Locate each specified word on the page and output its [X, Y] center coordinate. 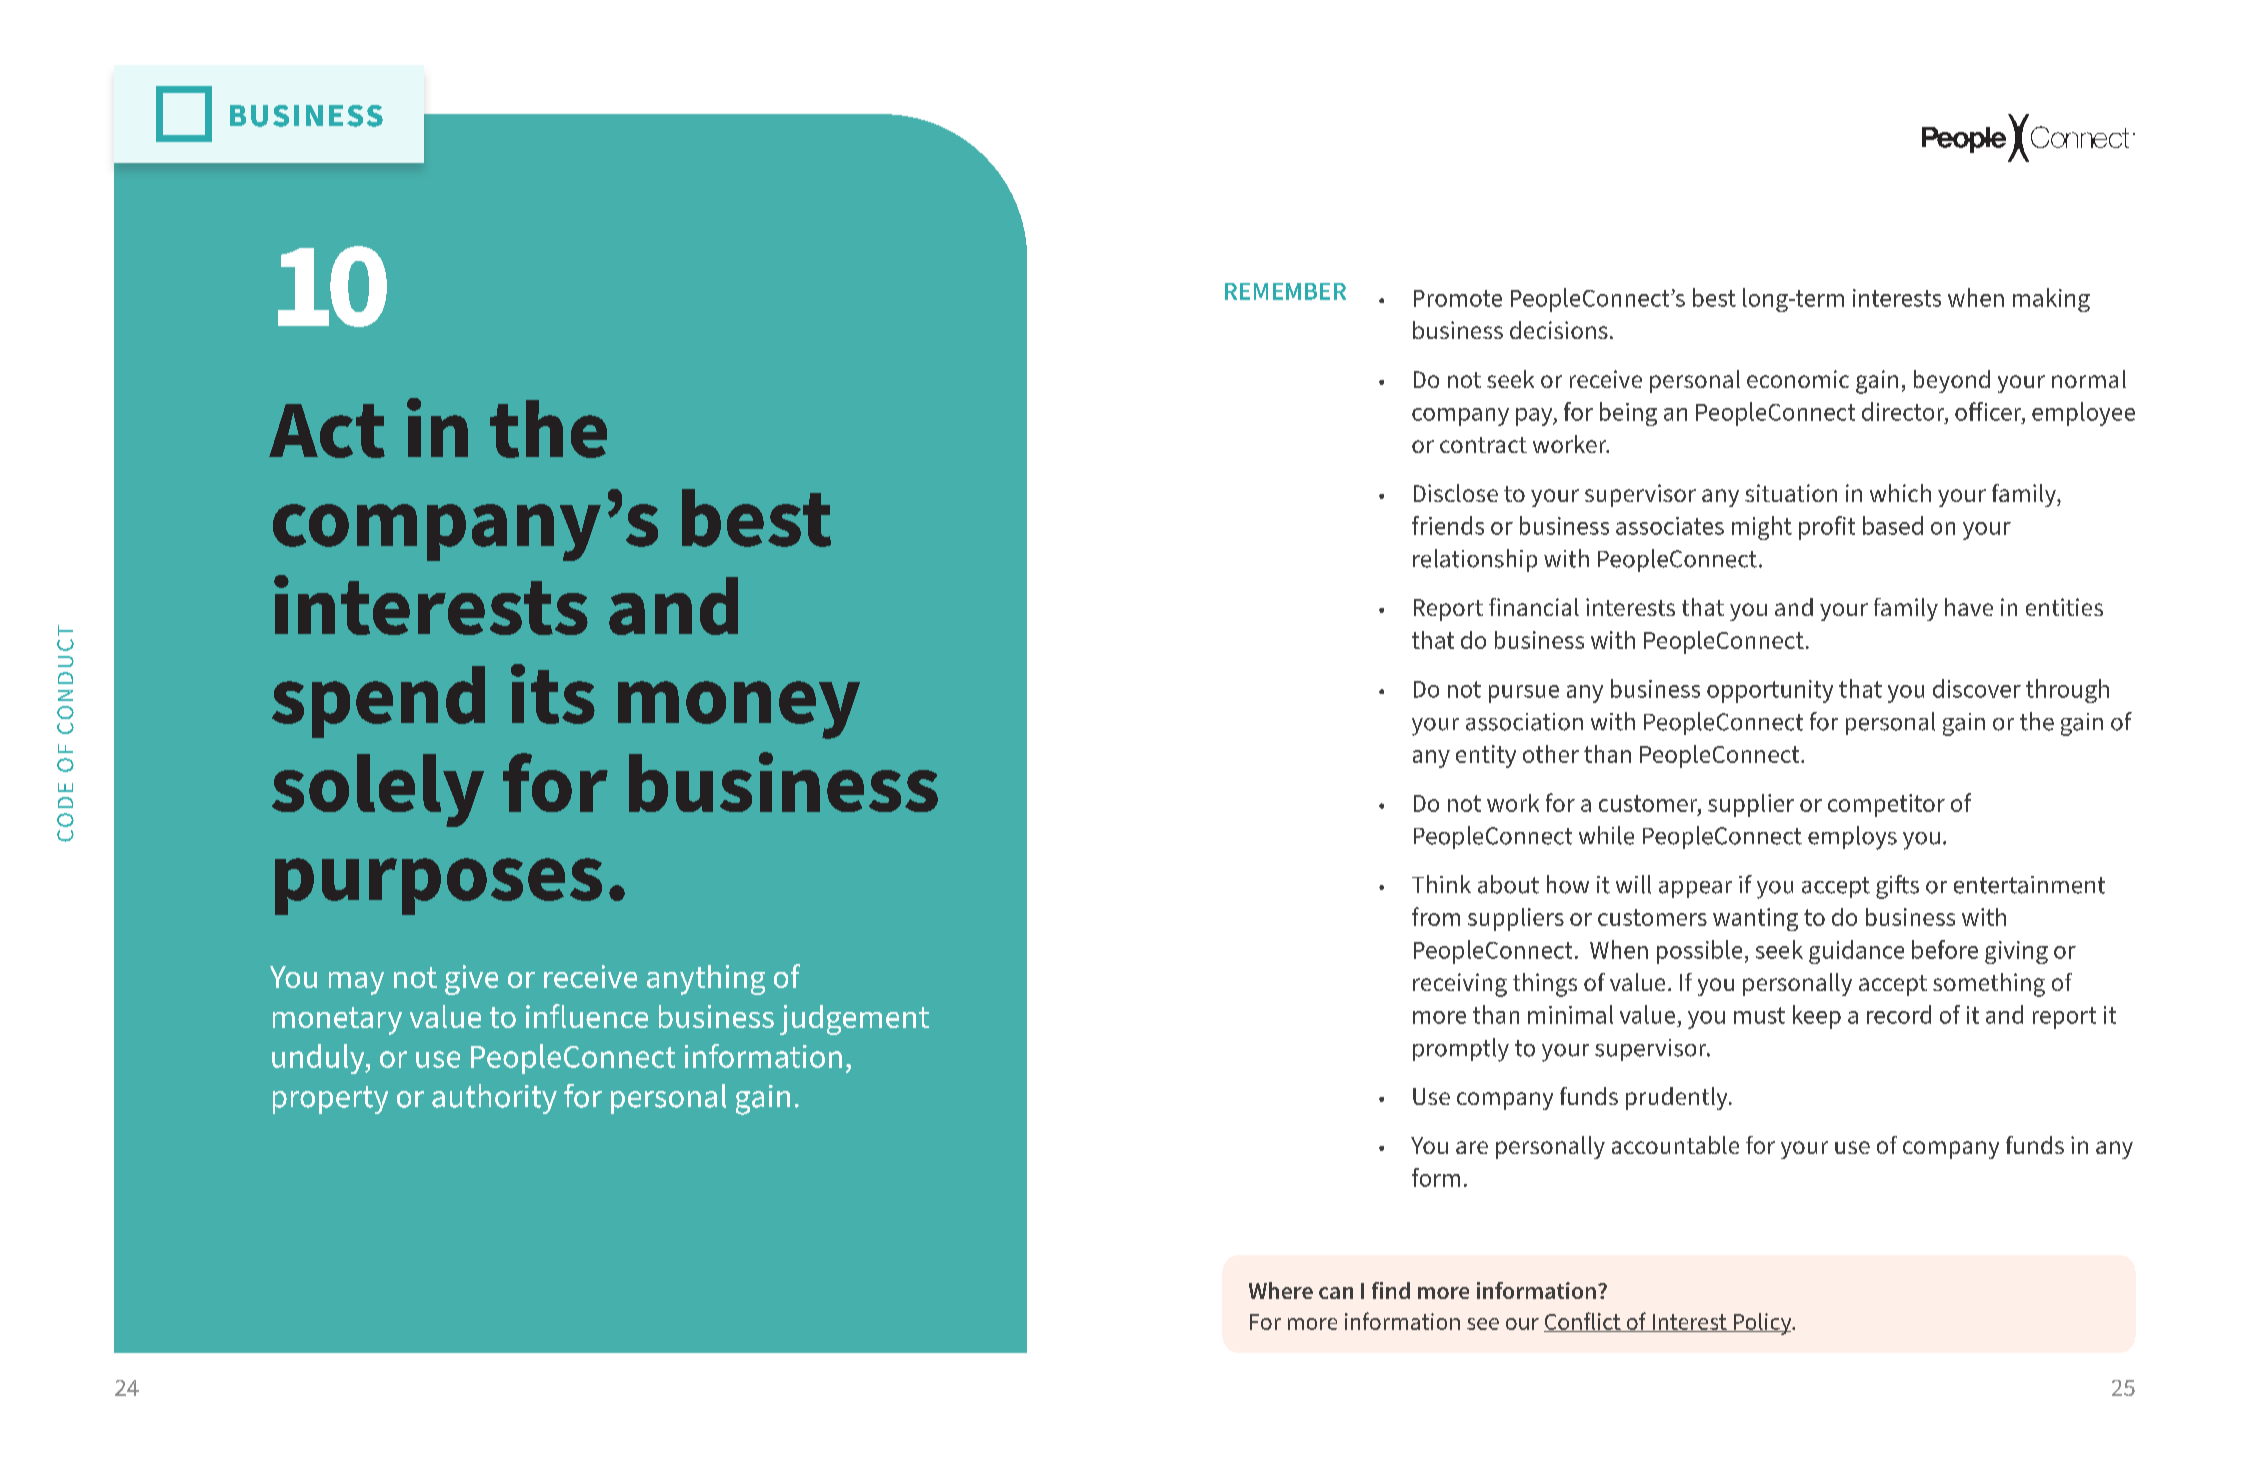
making [2051, 300]
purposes [438, 886]
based [1893, 525]
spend [378, 702]
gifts [1897, 887]
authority [494, 1099]
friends [1448, 525]
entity [1486, 756]
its [553, 694]
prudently [1678, 1098]
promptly [1461, 1050]
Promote [1458, 298]
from [1436, 916]
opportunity [1770, 691]
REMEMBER [1285, 291]
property [330, 1100]
